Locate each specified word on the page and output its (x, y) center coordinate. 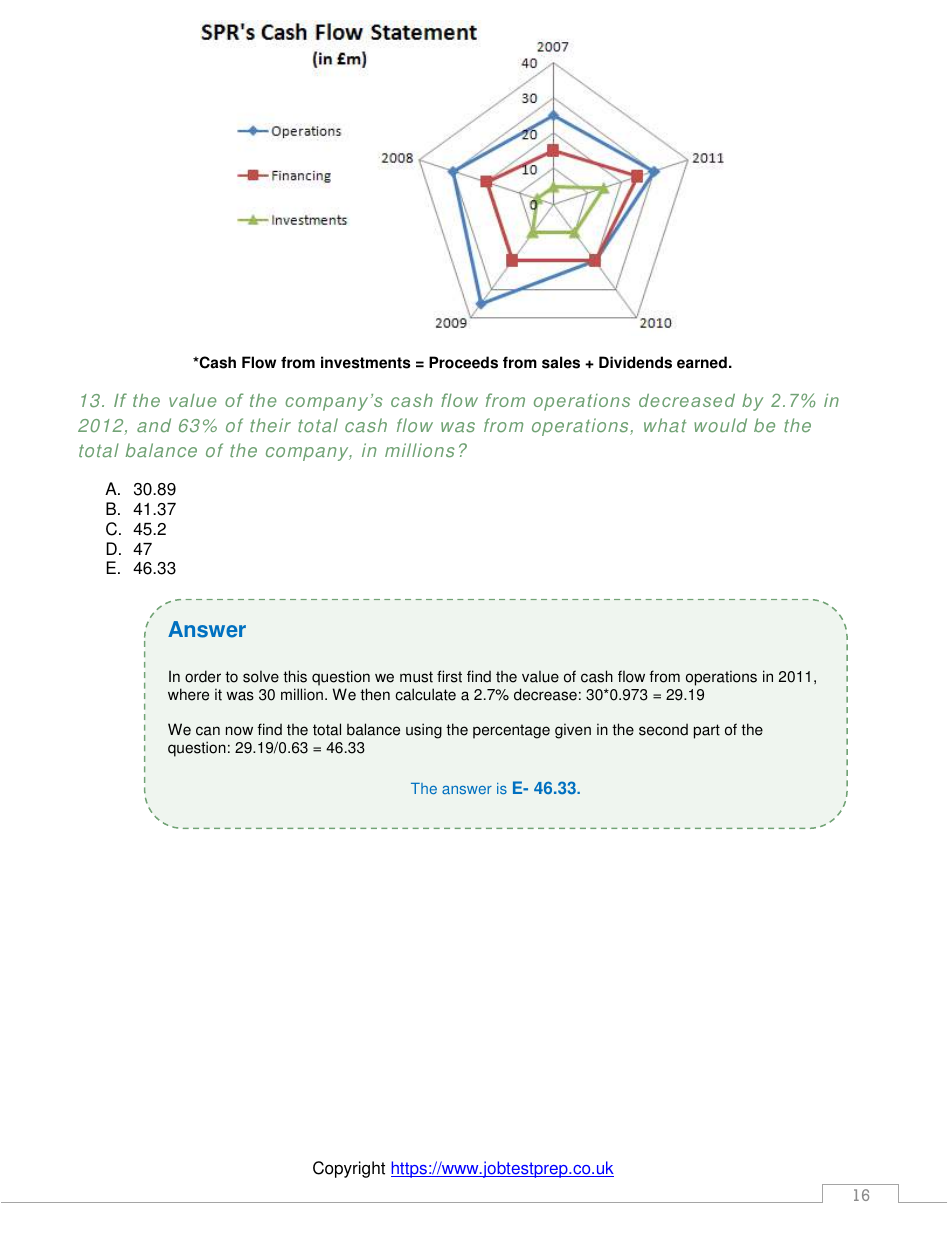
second (663, 729)
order (203, 676)
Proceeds (463, 362)
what (665, 425)
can (208, 731)
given (573, 731)
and (154, 425)
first (449, 676)
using (424, 731)
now (239, 731)
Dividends (635, 362)
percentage (511, 731)
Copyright (349, 1169)
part (707, 731)
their (270, 425)
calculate (425, 694)
